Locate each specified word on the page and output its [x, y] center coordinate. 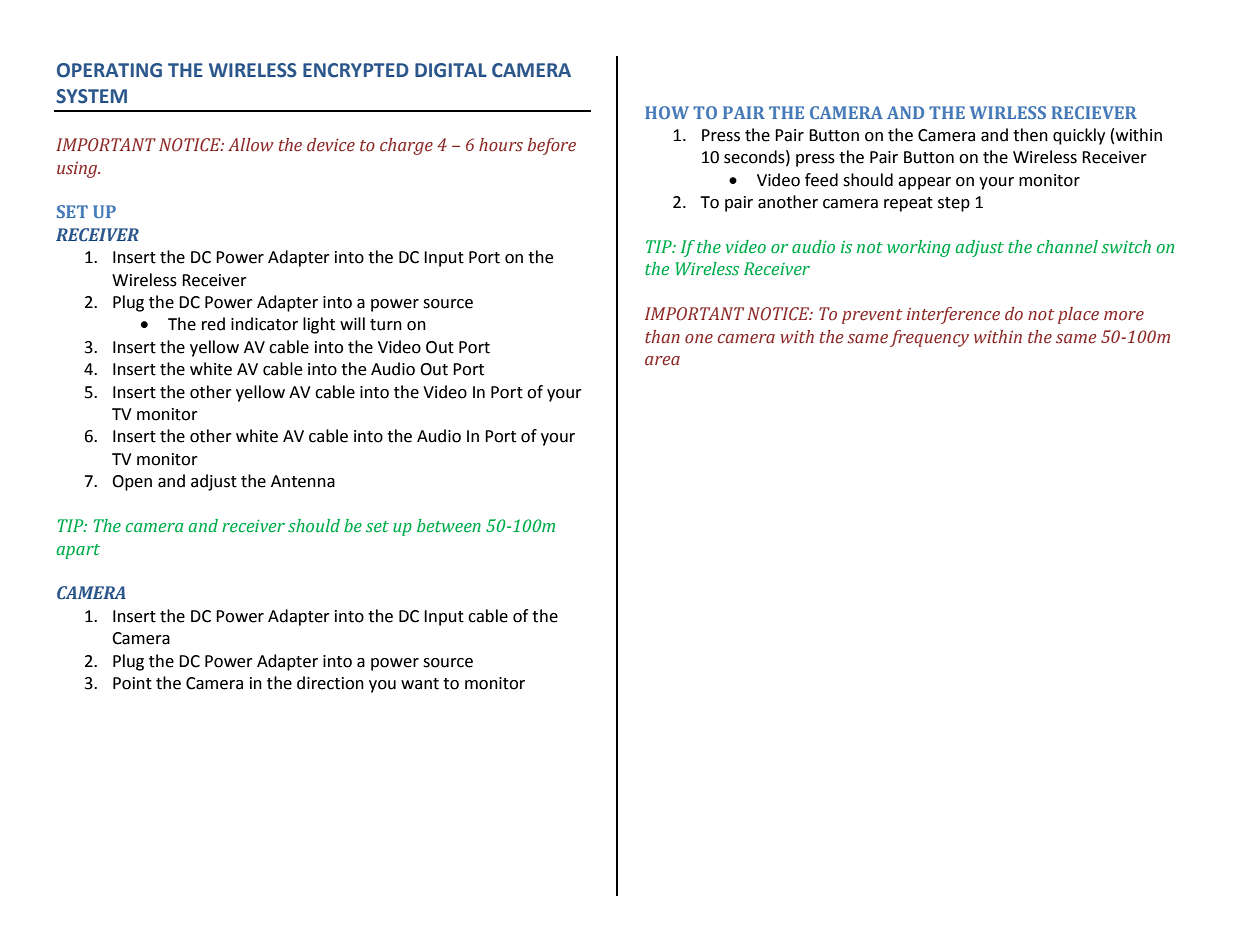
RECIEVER [1094, 112]
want [420, 684]
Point [132, 683]
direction [330, 683]
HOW [667, 112]
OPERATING [109, 70]
